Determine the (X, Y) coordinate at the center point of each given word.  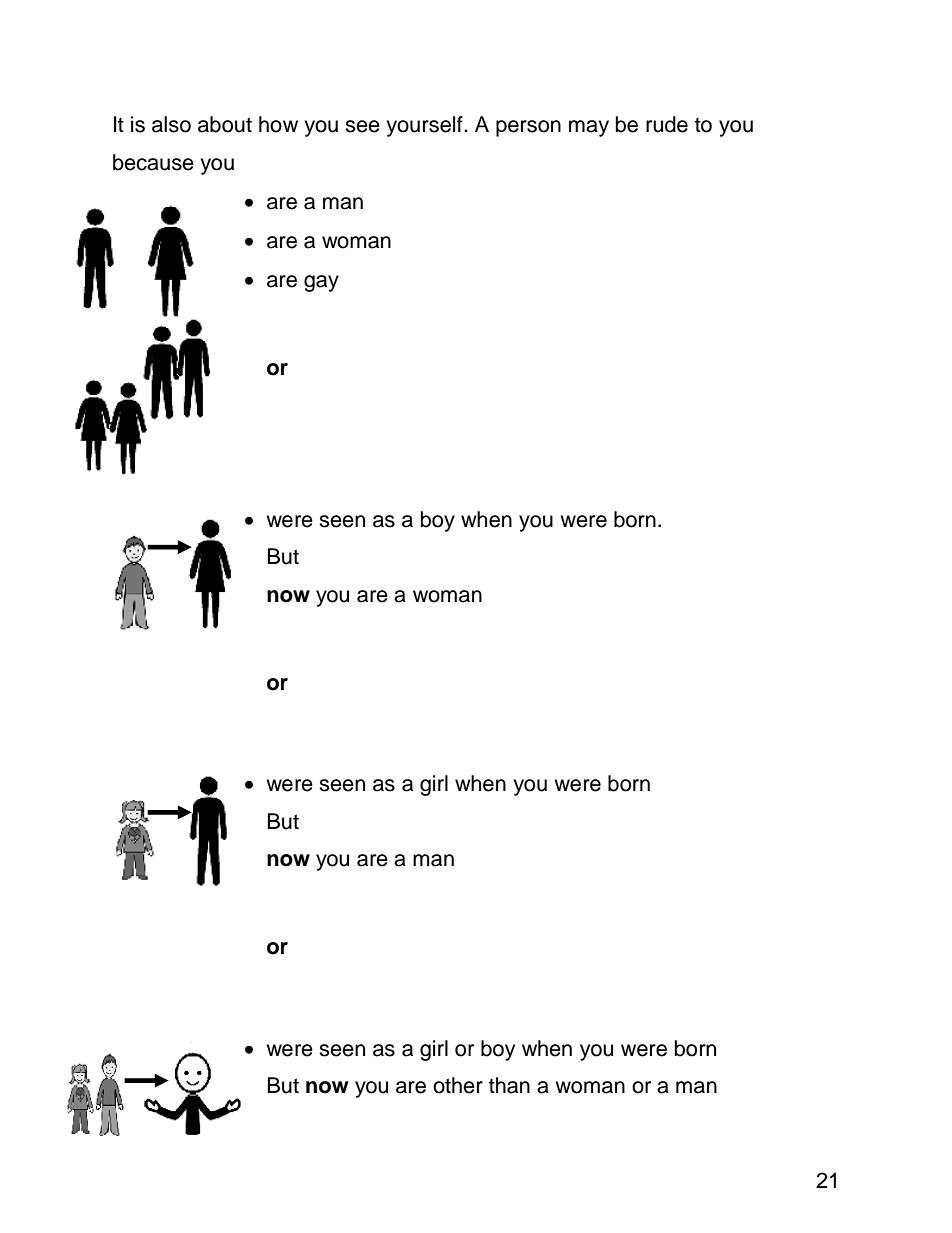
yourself (425, 126)
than (509, 1085)
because (153, 162)
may (589, 128)
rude (667, 124)
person (528, 128)
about (225, 124)
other (458, 1085)
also (171, 124)
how (278, 124)
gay (321, 283)
